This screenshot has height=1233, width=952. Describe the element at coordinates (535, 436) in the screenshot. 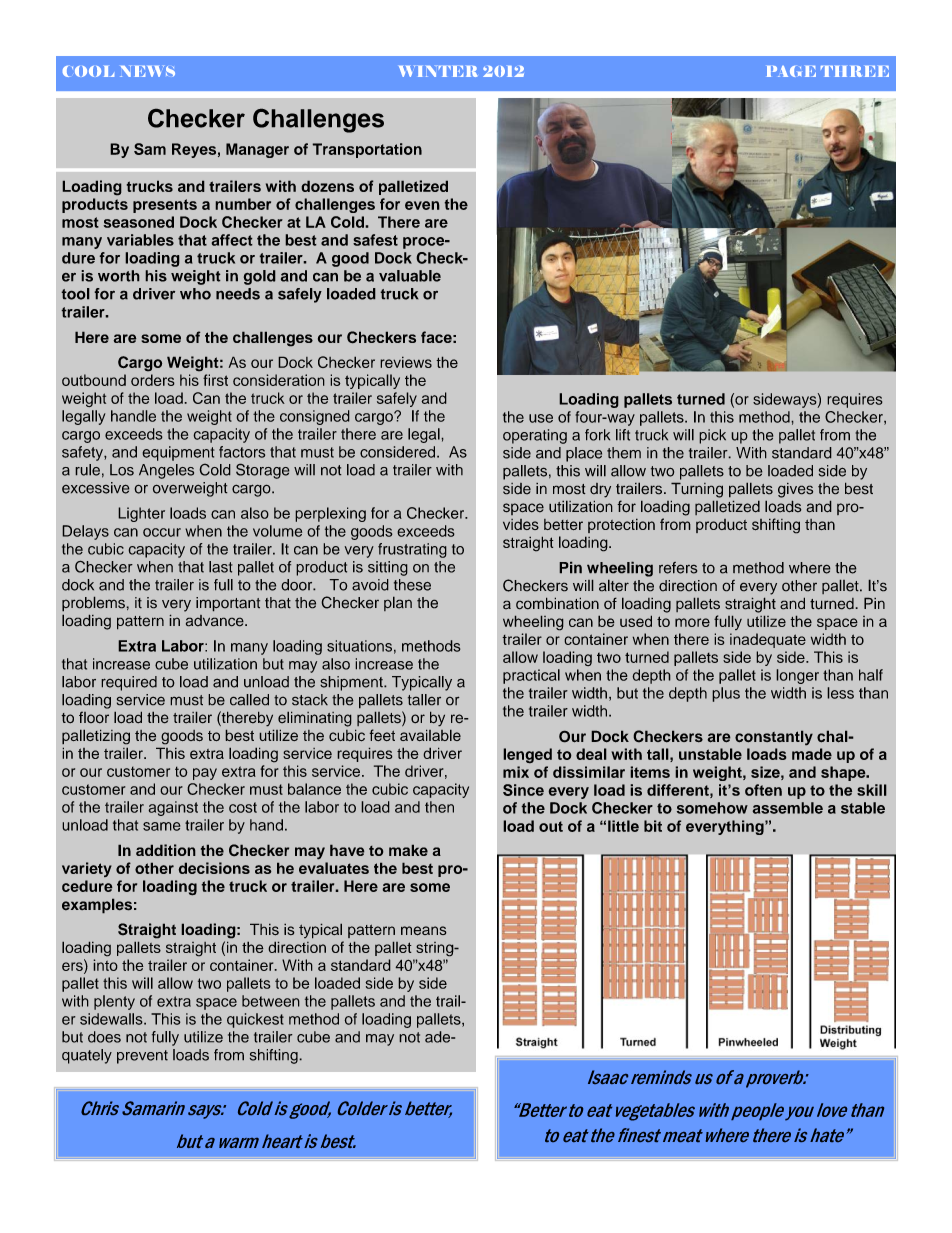

I see `operating` at that location.
